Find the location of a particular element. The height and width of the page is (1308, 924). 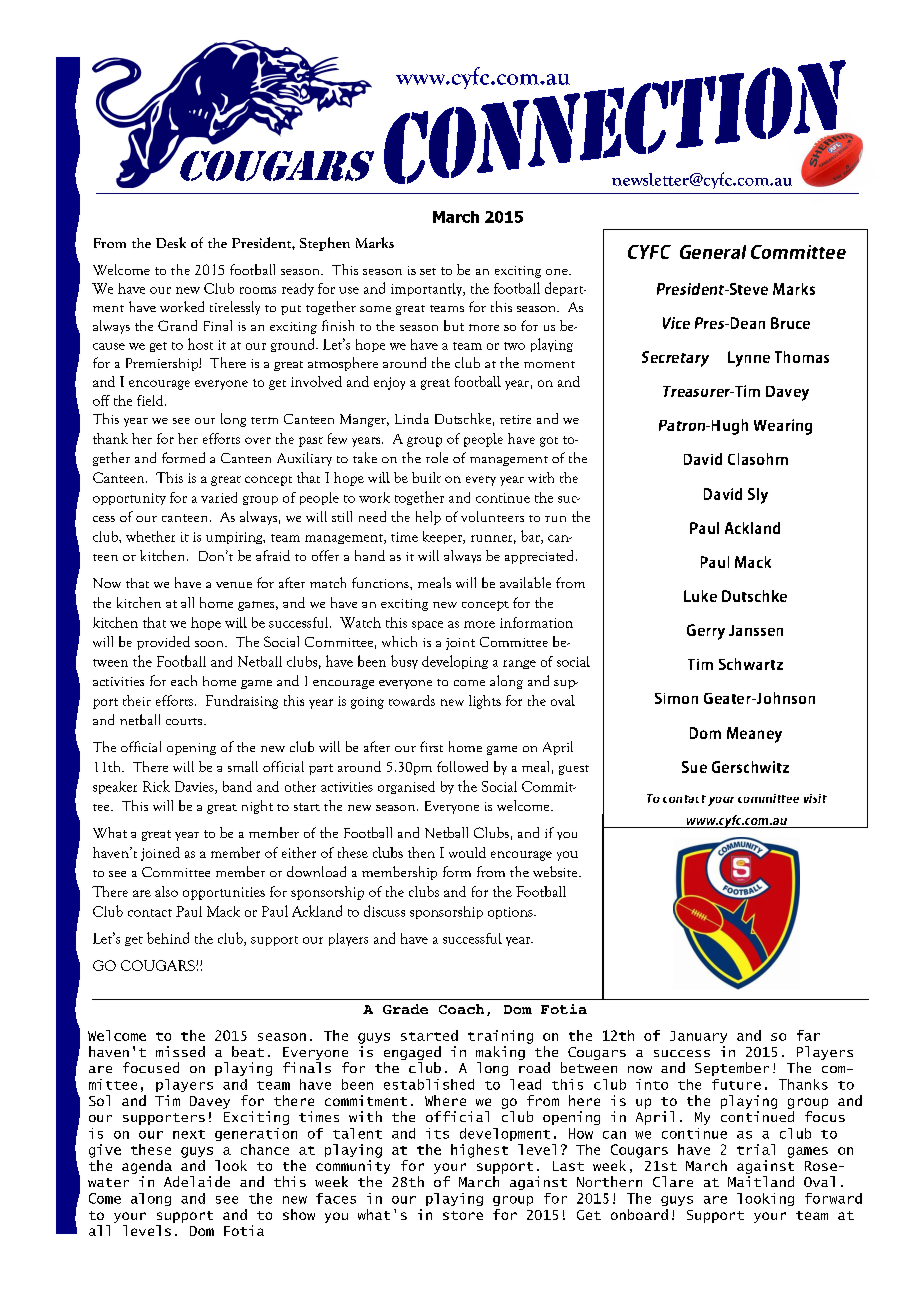

Meaney is located at coordinates (754, 735).
